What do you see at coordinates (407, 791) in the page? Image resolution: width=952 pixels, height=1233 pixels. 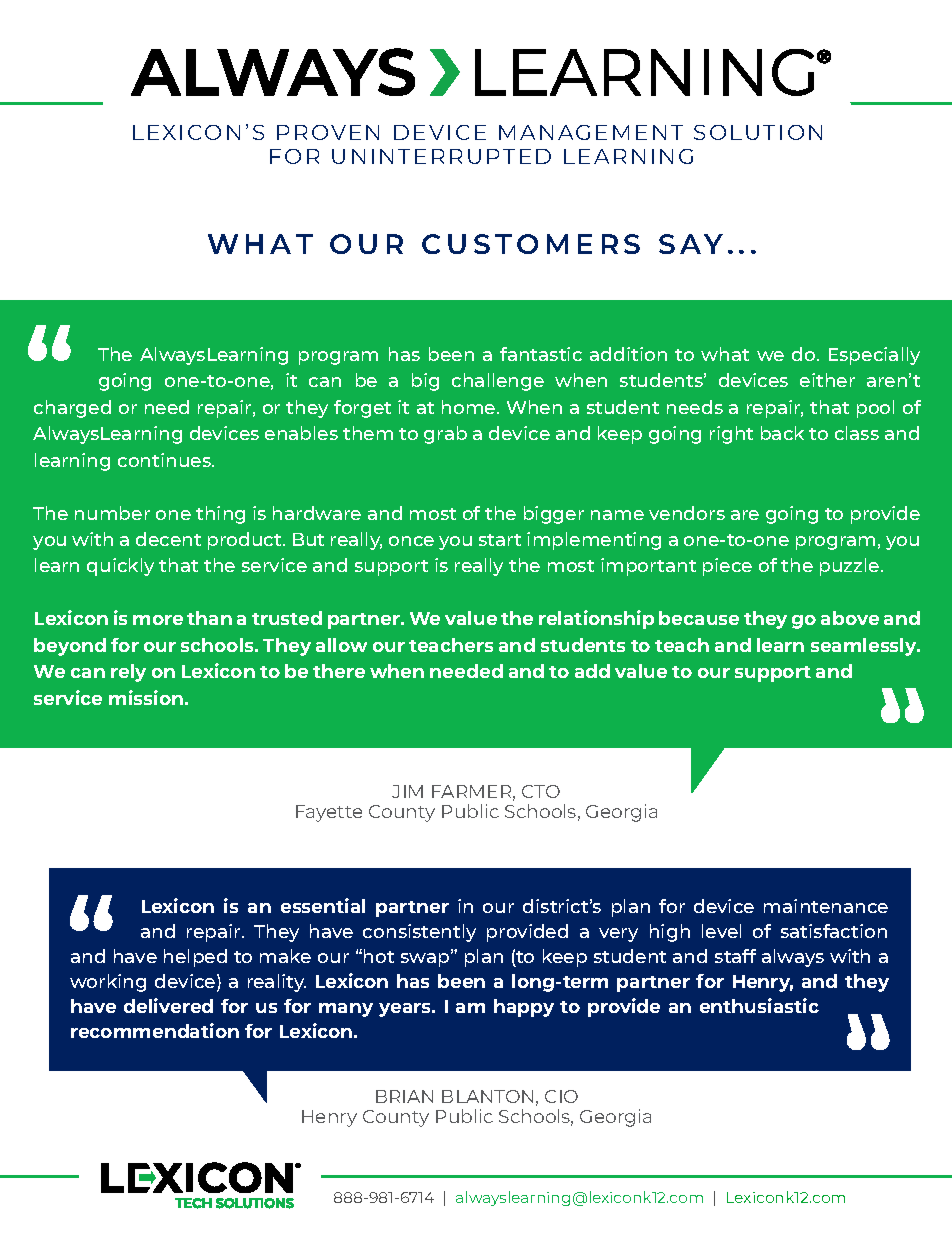 I see `JIM` at bounding box center [407, 791].
